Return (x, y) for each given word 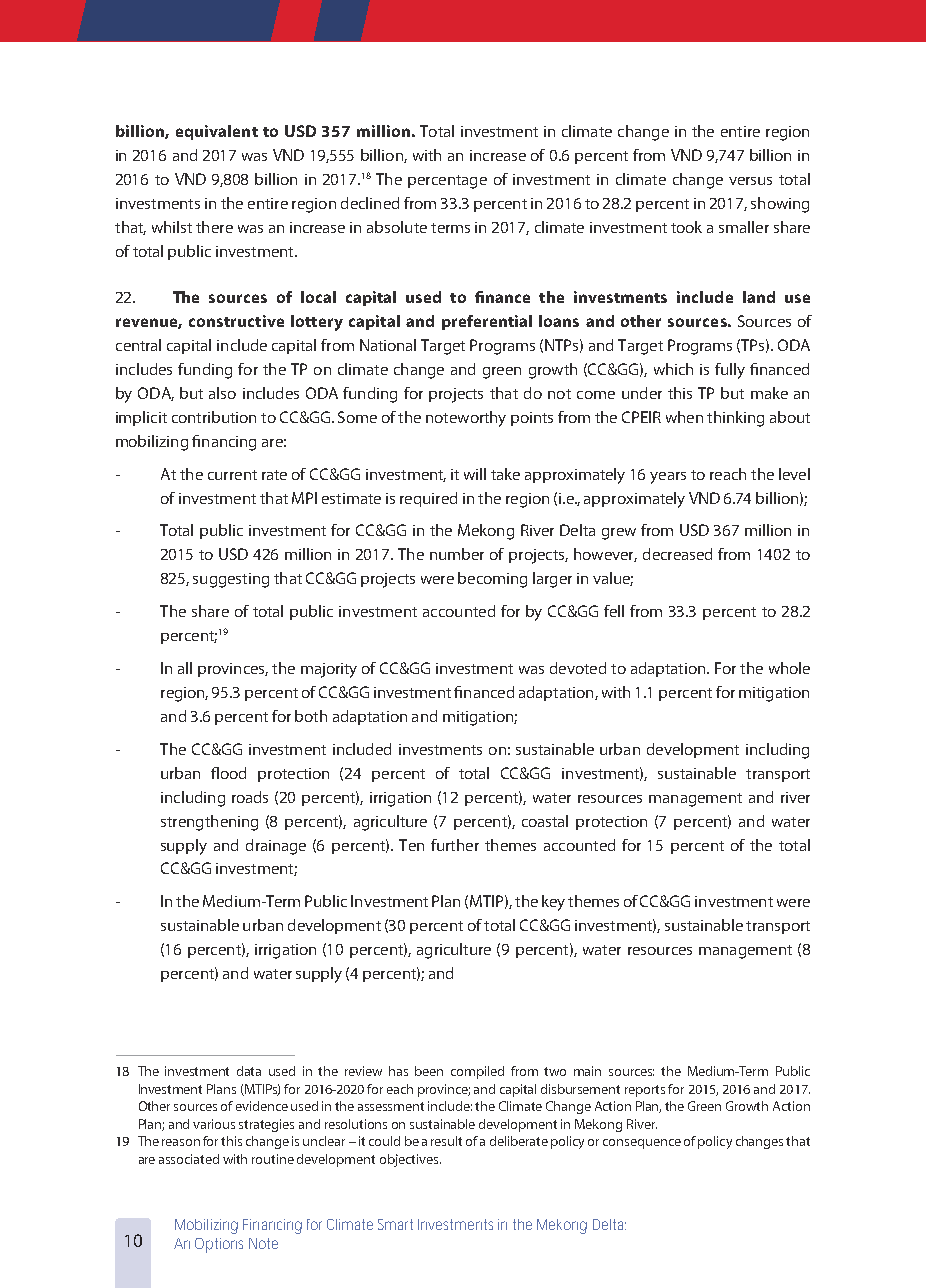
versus (750, 181)
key (553, 903)
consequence (642, 1144)
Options (219, 1245)
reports (645, 1091)
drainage (276, 847)
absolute (397, 227)
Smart (395, 1224)
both (311, 716)
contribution (214, 417)
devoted (578, 668)
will (475, 474)
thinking (735, 419)
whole (789, 668)
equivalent (217, 132)
